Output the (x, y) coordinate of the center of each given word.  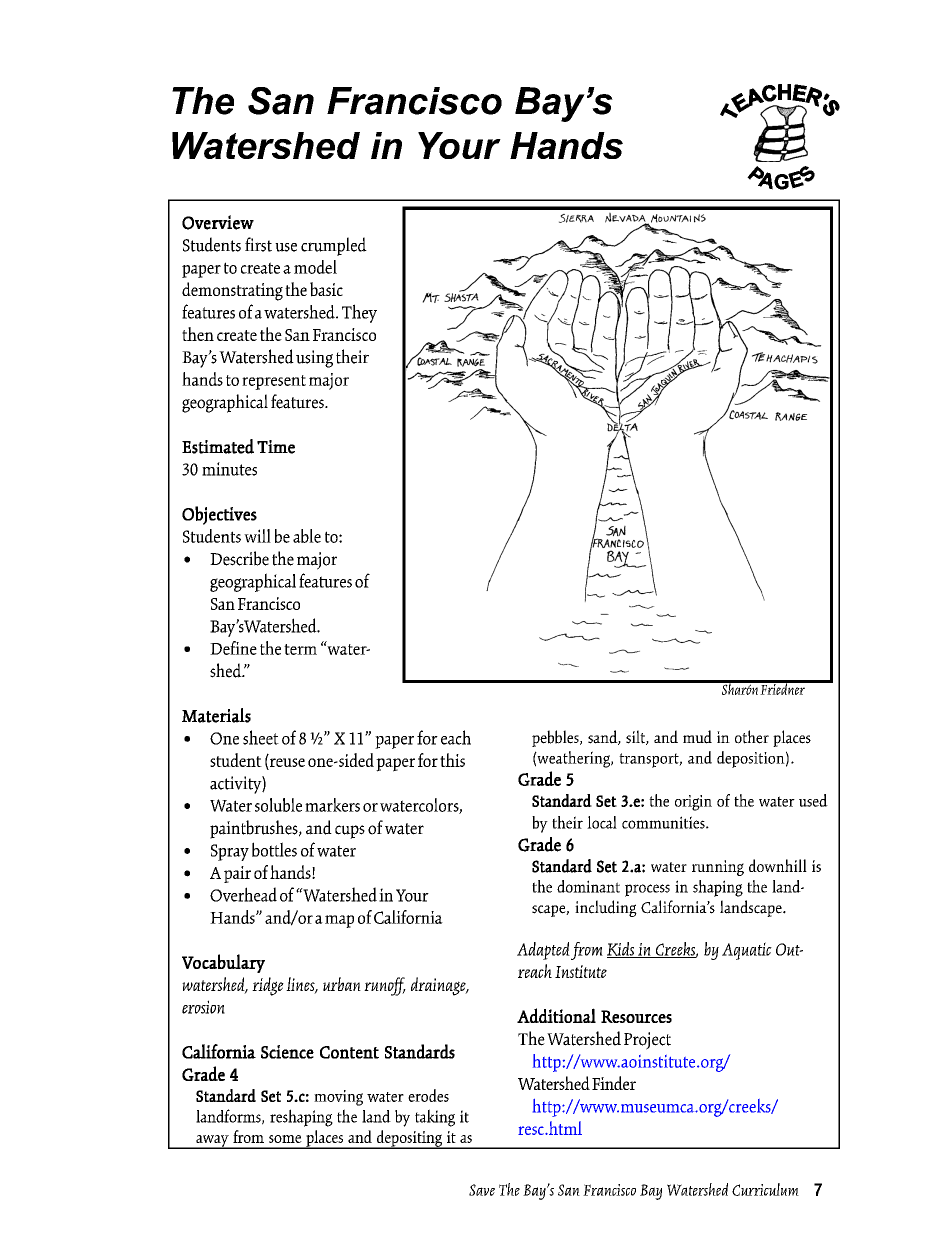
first (258, 244)
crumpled (334, 246)
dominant (588, 886)
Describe (239, 558)
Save (482, 1190)
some (285, 1139)
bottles (274, 849)
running (718, 868)
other (752, 737)
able (307, 536)
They (359, 313)
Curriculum (765, 1189)
